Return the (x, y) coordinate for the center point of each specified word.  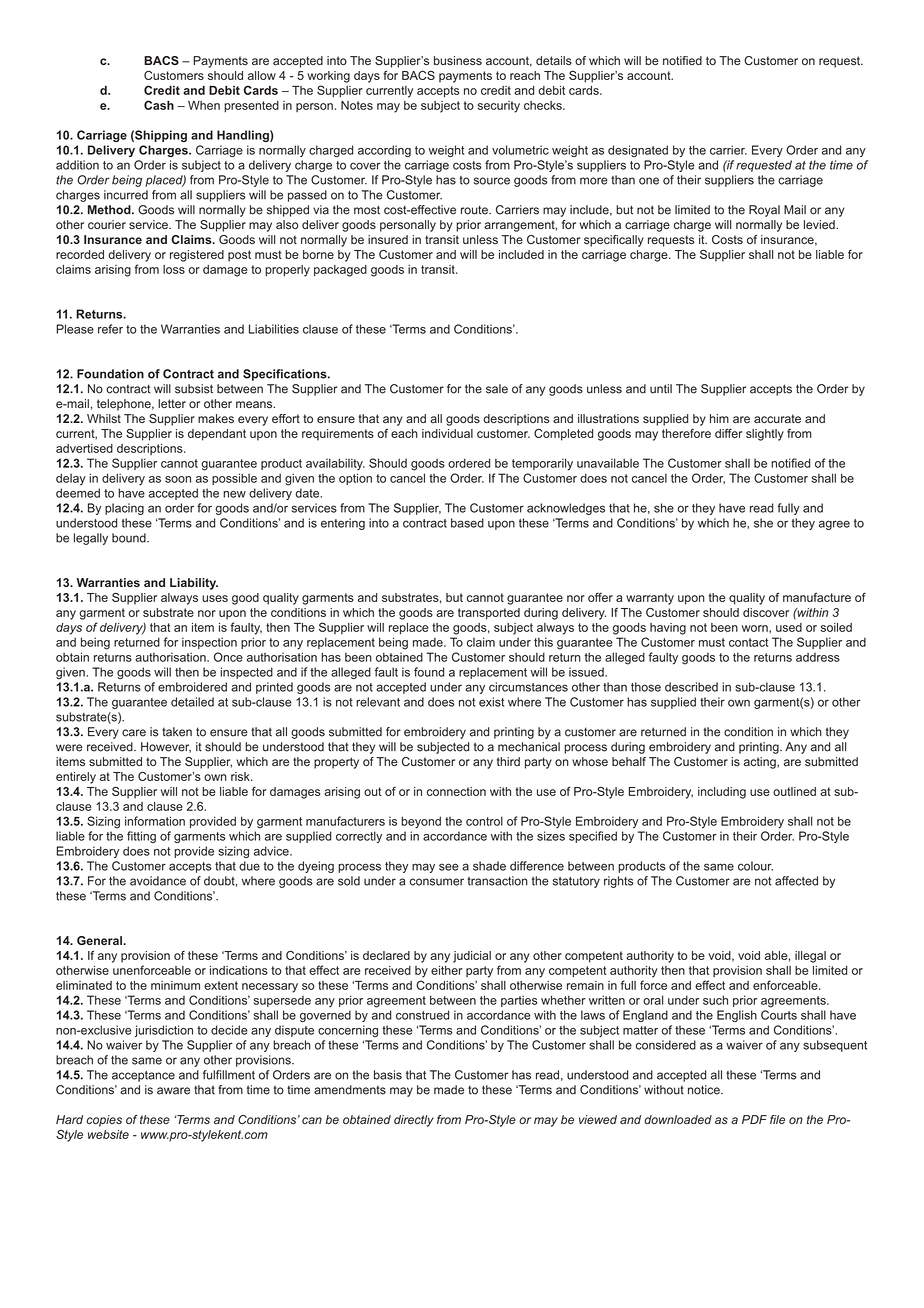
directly (414, 1121)
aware (173, 1091)
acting (761, 763)
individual (447, 433)
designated (638, 151)
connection (456, 791)
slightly (765, 435)
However (166, 747)
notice (705, 1090)
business (458, 60)
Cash (159, 105)
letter (172, 403)
